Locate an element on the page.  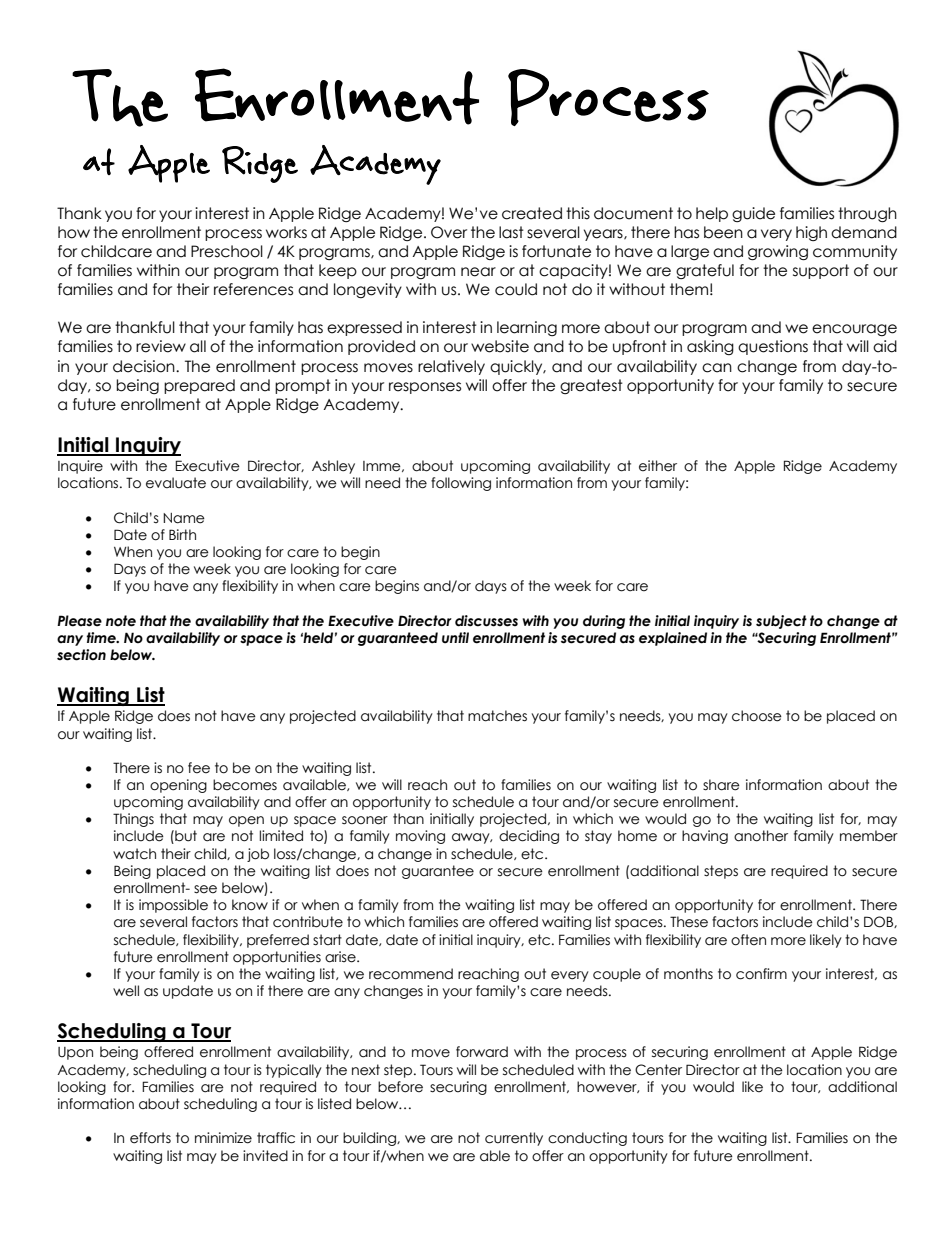
note is located at coordinates (121, 621).
